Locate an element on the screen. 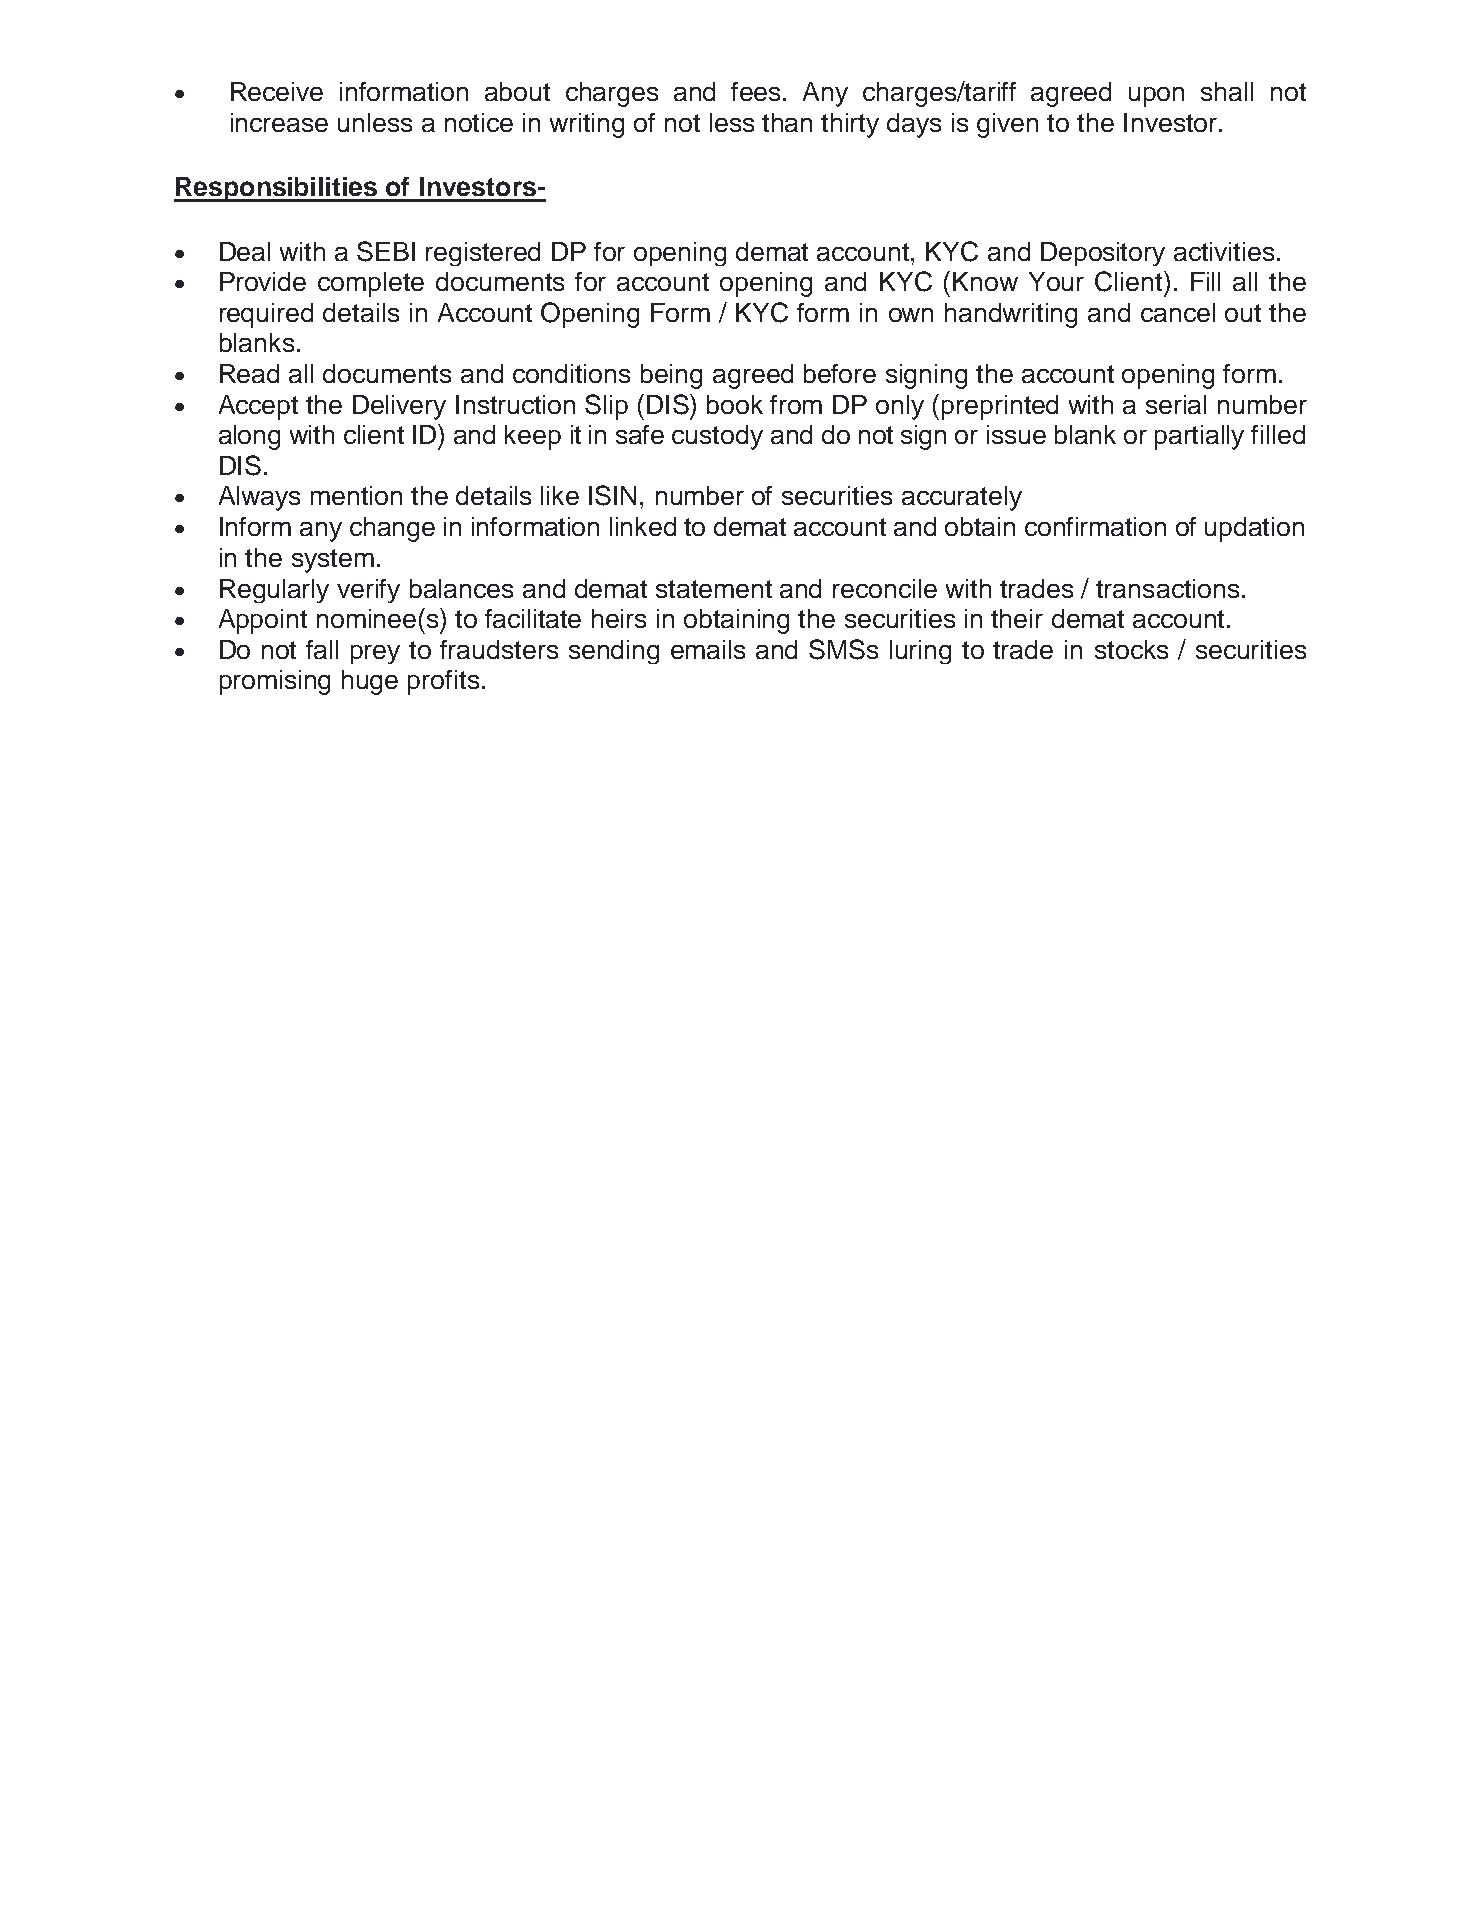 This screenshot has height=1917, width=1481. SEBI is located at coordinates (386, 251).
